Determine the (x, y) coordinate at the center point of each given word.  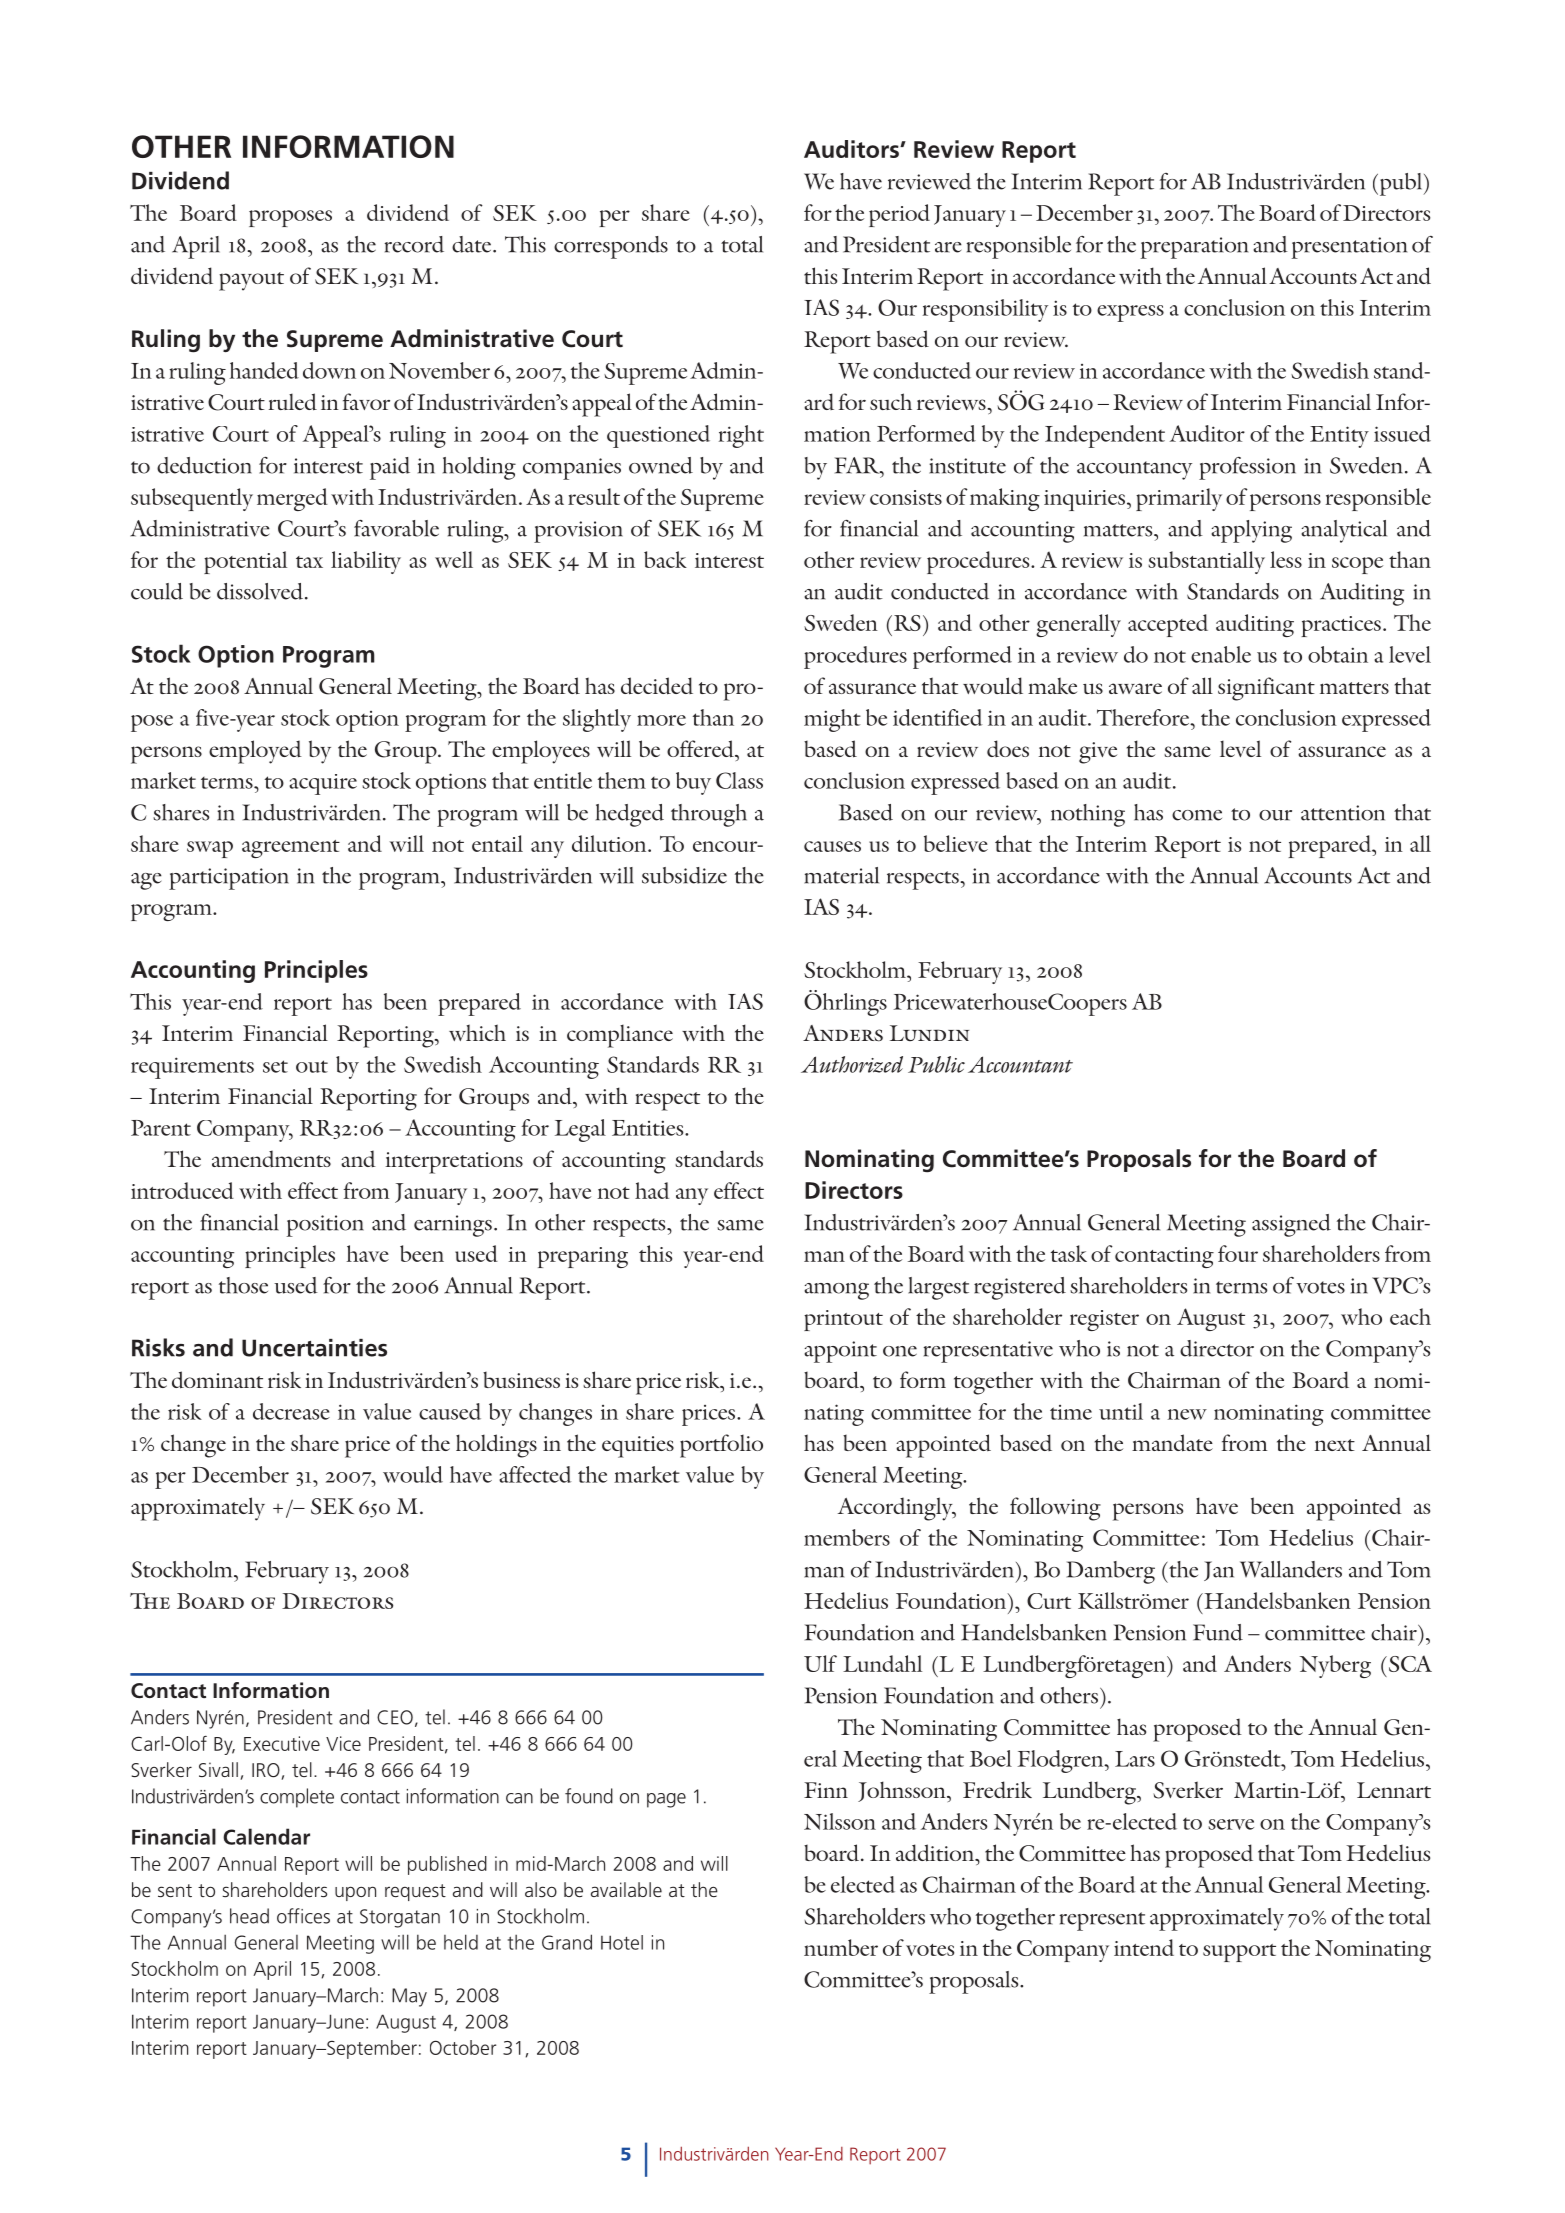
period (899, 215)
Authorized (852, 1064)
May (409, 1997)
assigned (1291, 1225)
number (841, 1947)
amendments (271, 1158)
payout (251, 281)
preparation (1194, 248)
